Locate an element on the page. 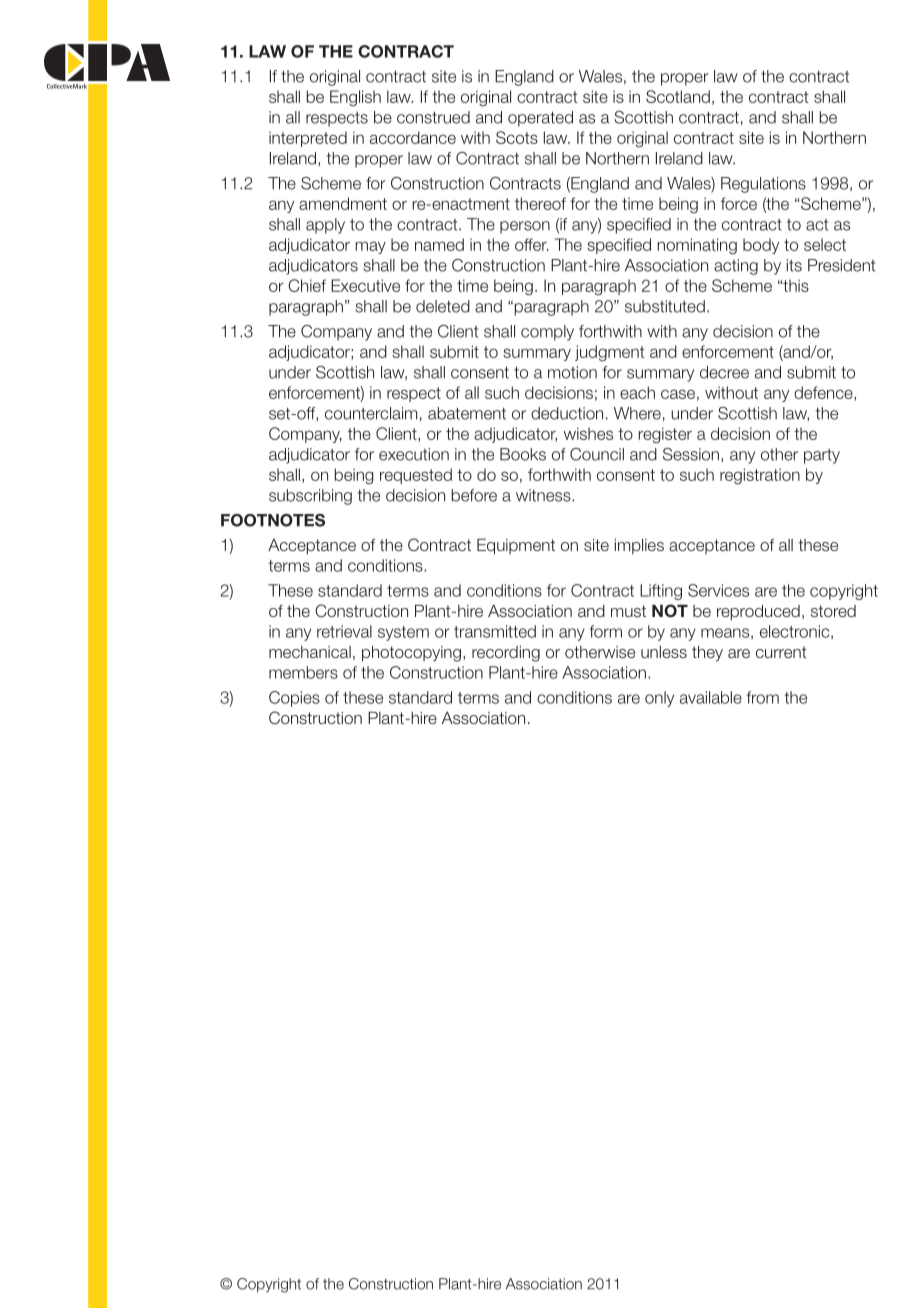 Image resolution: width=924 pixels, height=1308 pixels. from is located at coordinates (762, 697).
